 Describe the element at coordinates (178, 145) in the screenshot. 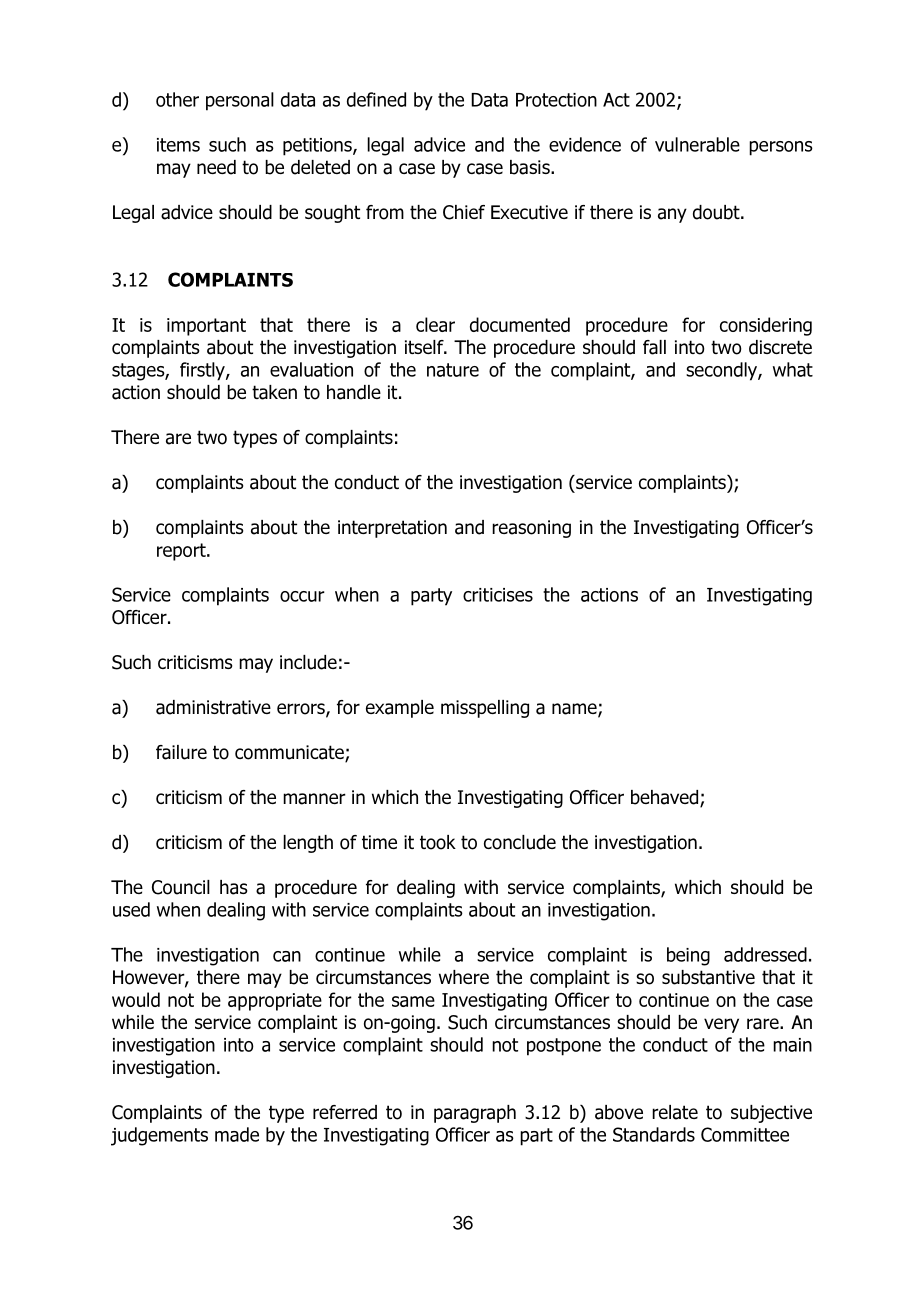

I see `items` at that location.
